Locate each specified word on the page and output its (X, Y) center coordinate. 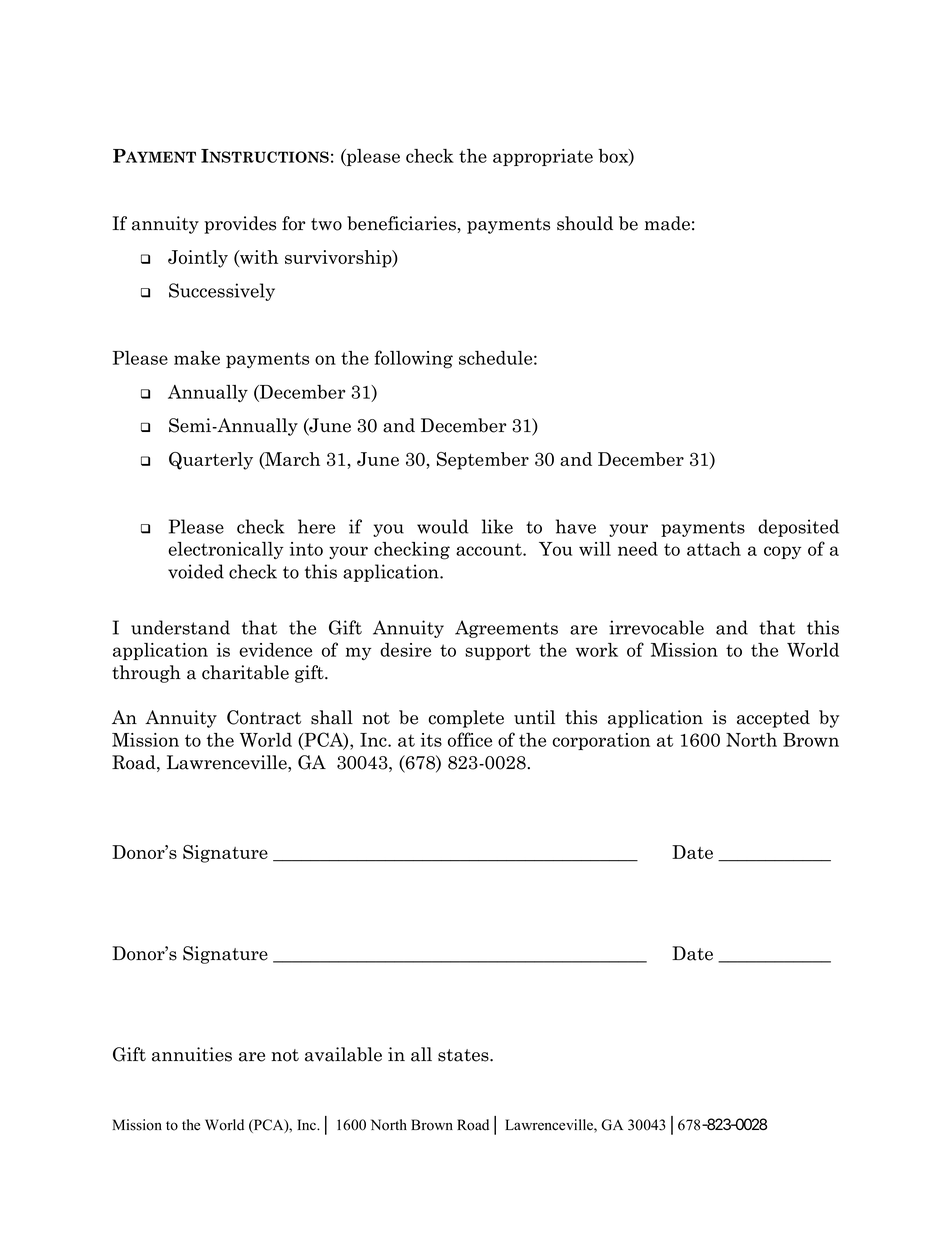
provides (240, 225)
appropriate (543, 157)
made (667, 223)
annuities (192, 1054)
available (343, 1054)
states (464, 1055)
